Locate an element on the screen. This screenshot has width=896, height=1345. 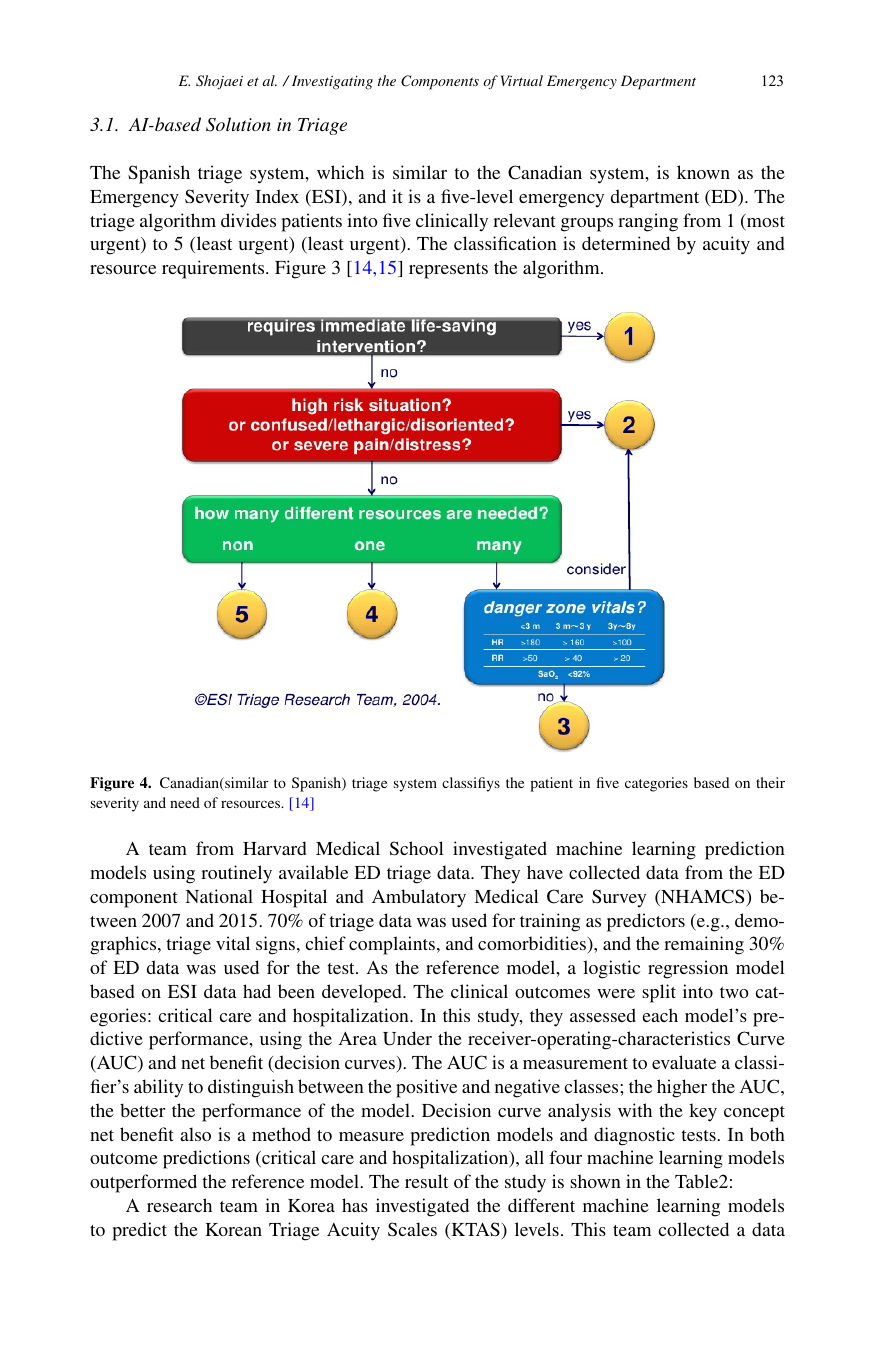
known is located at coordinates (703, 172).
